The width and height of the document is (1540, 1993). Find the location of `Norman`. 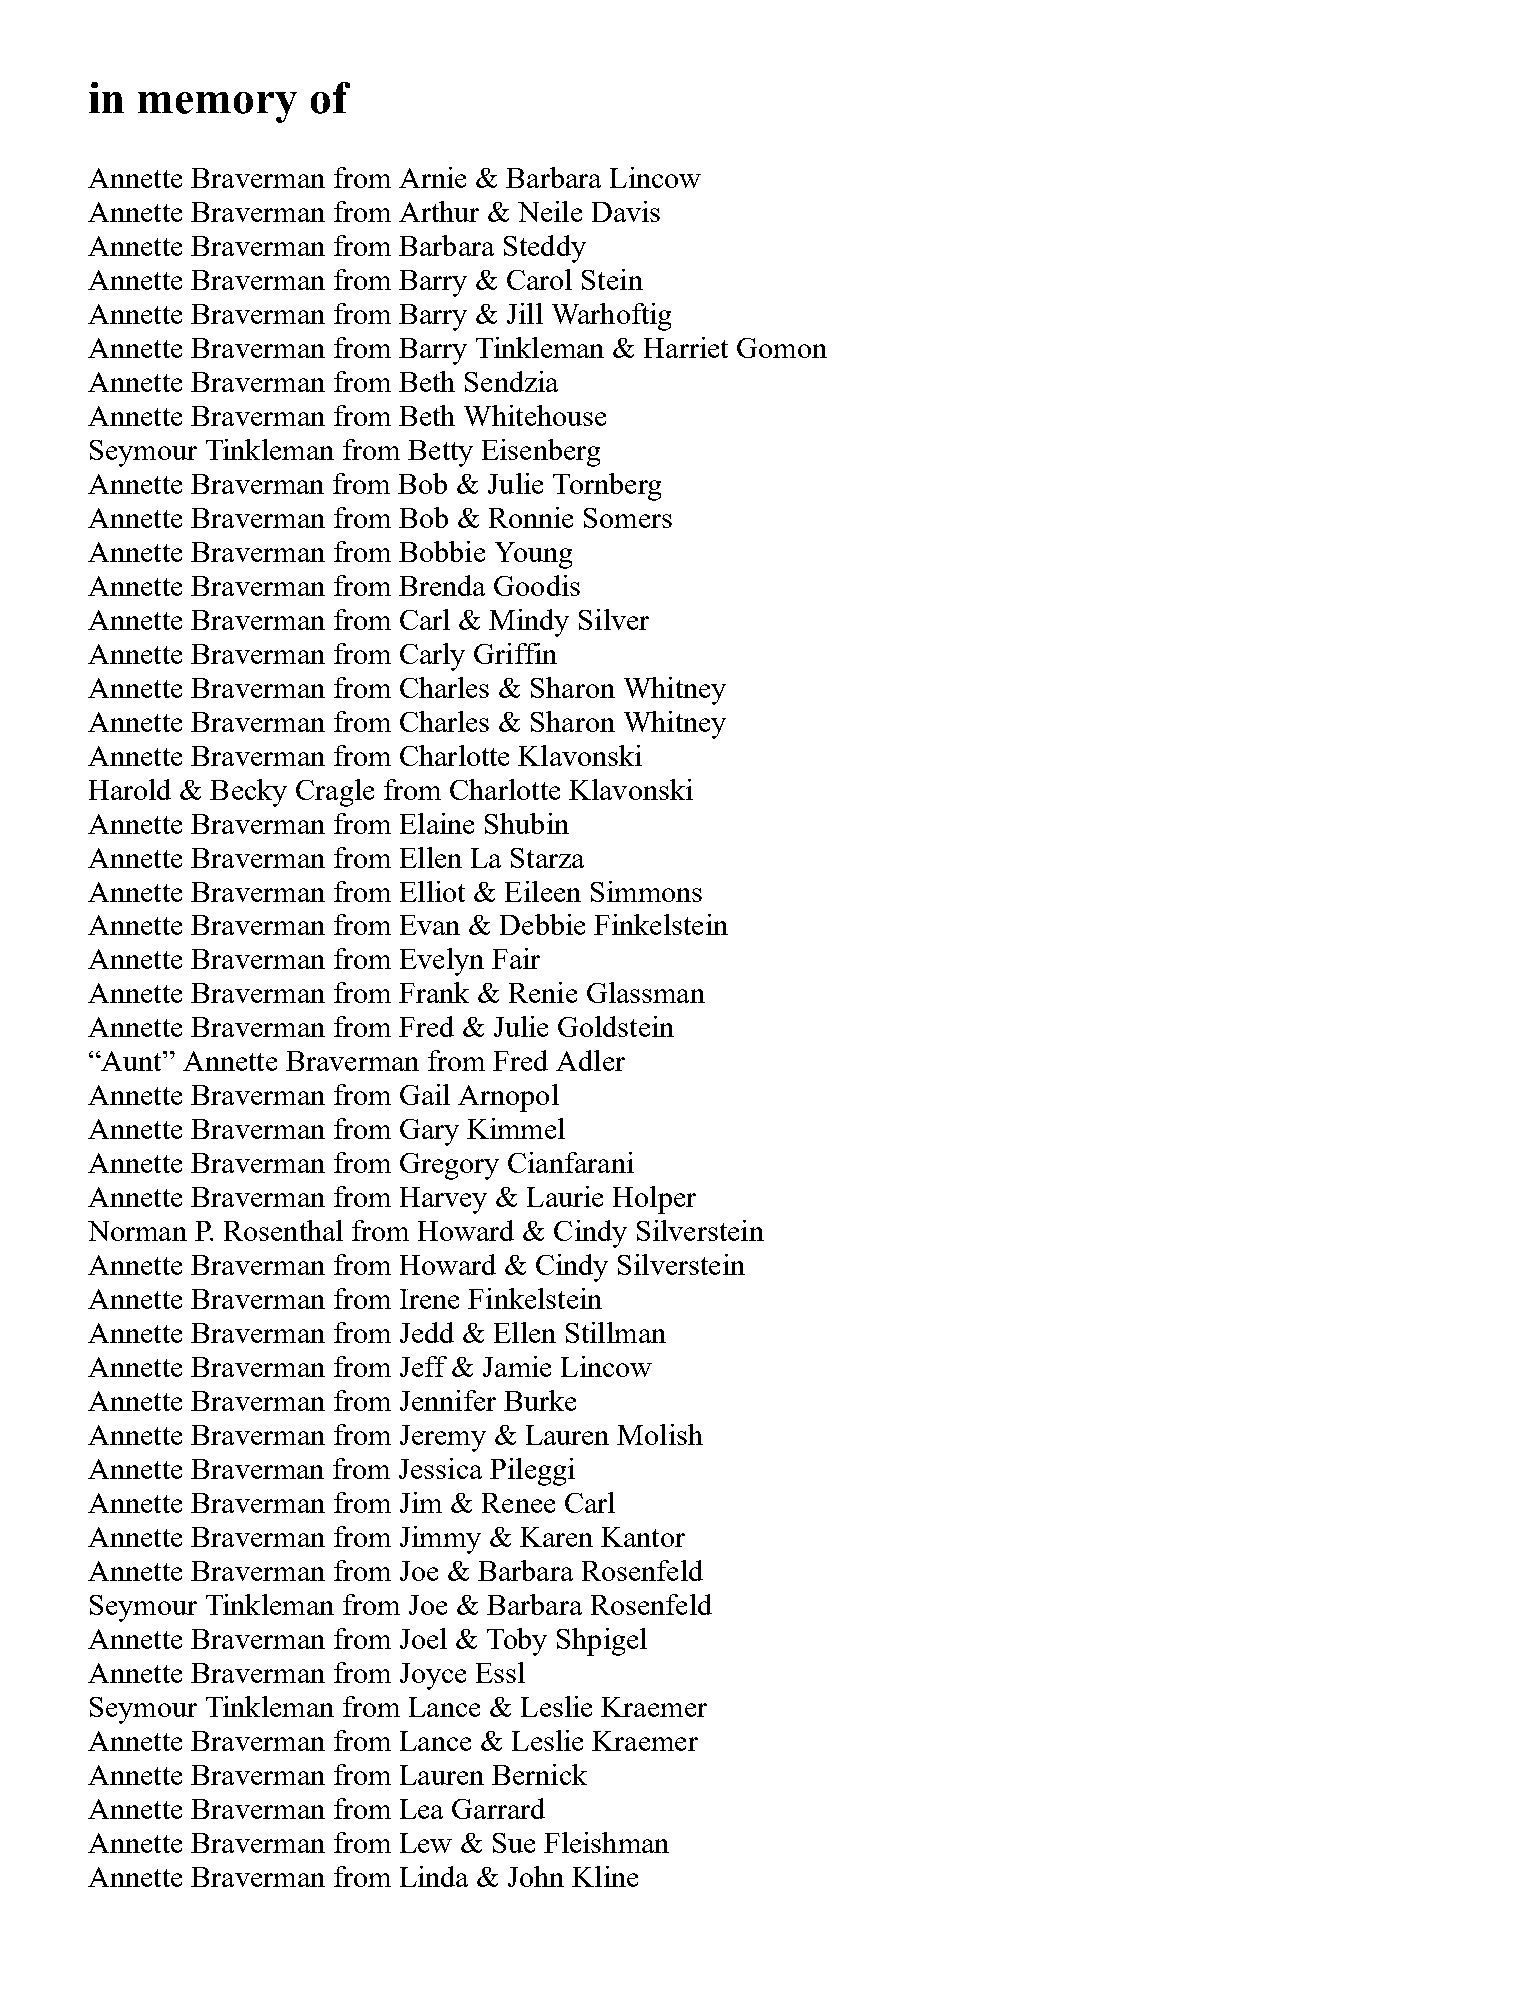

Norman is located at coordinates (137, 1231).
